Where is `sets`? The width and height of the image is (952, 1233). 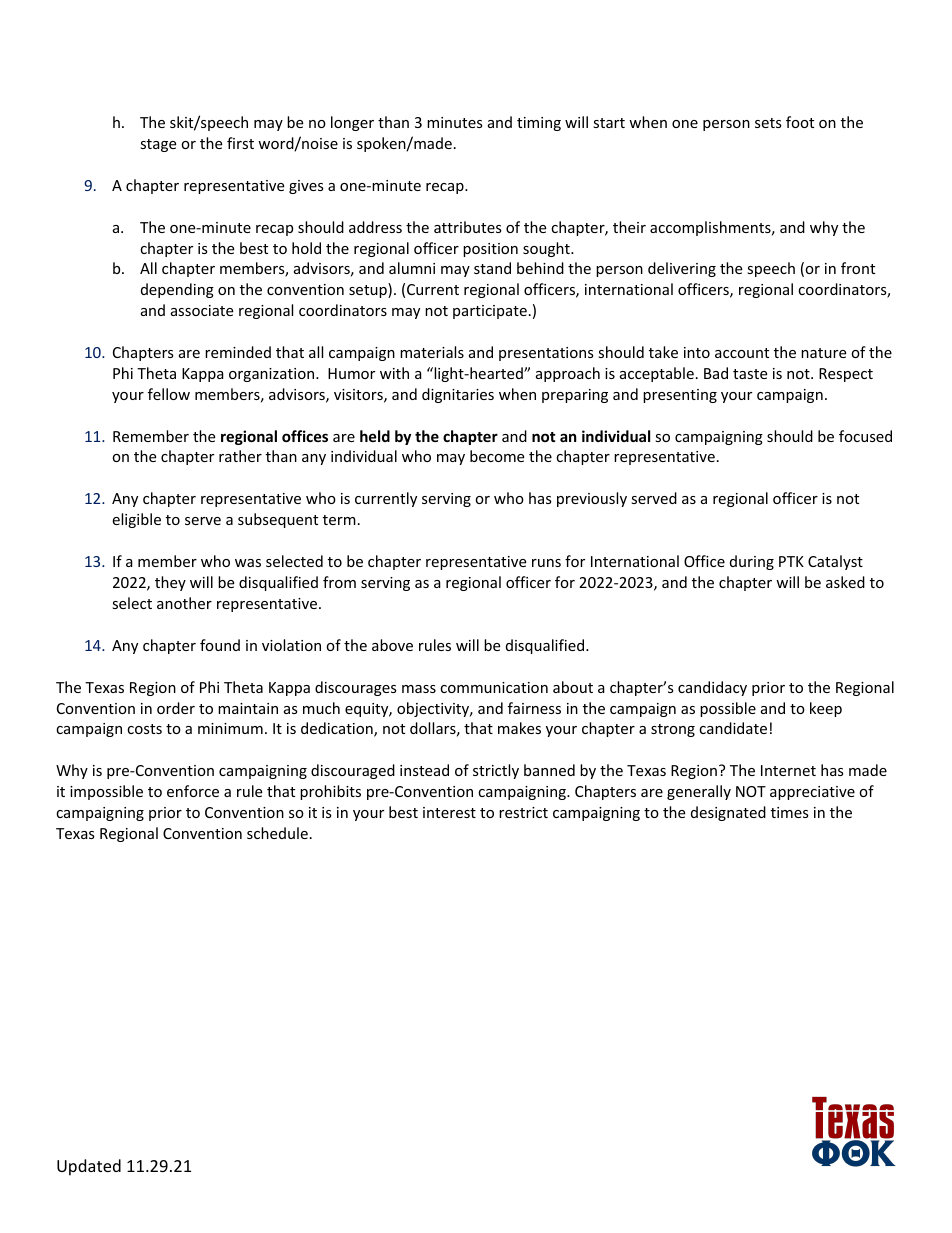
sets is located at coordinates (768, 123).
